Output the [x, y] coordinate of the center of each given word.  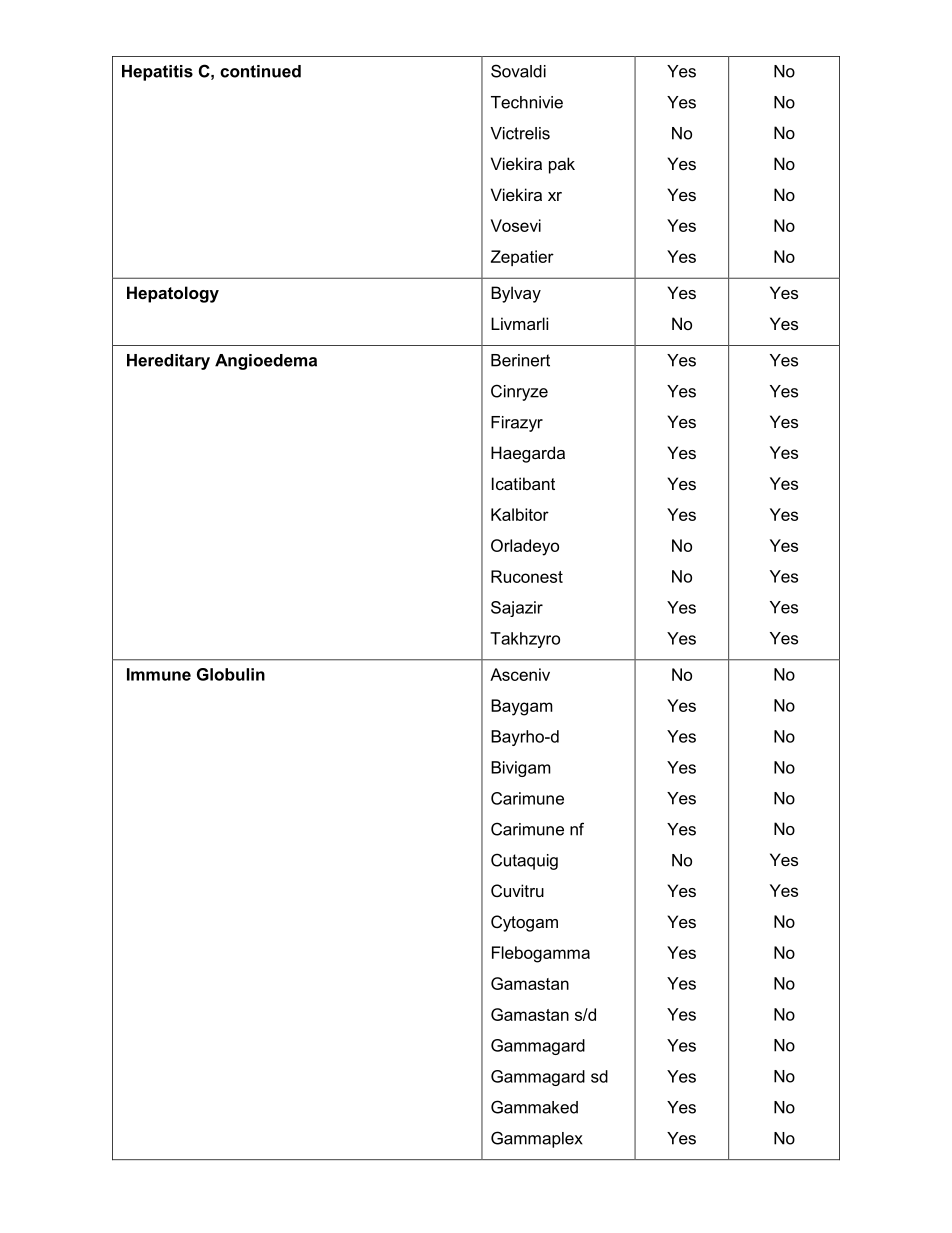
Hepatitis [157, 73]
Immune [159, 674]
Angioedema [266, 362]
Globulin [231, 674]
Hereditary [168, 362]
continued [260, 71]
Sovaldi [518, 71]
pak [562, 165]
